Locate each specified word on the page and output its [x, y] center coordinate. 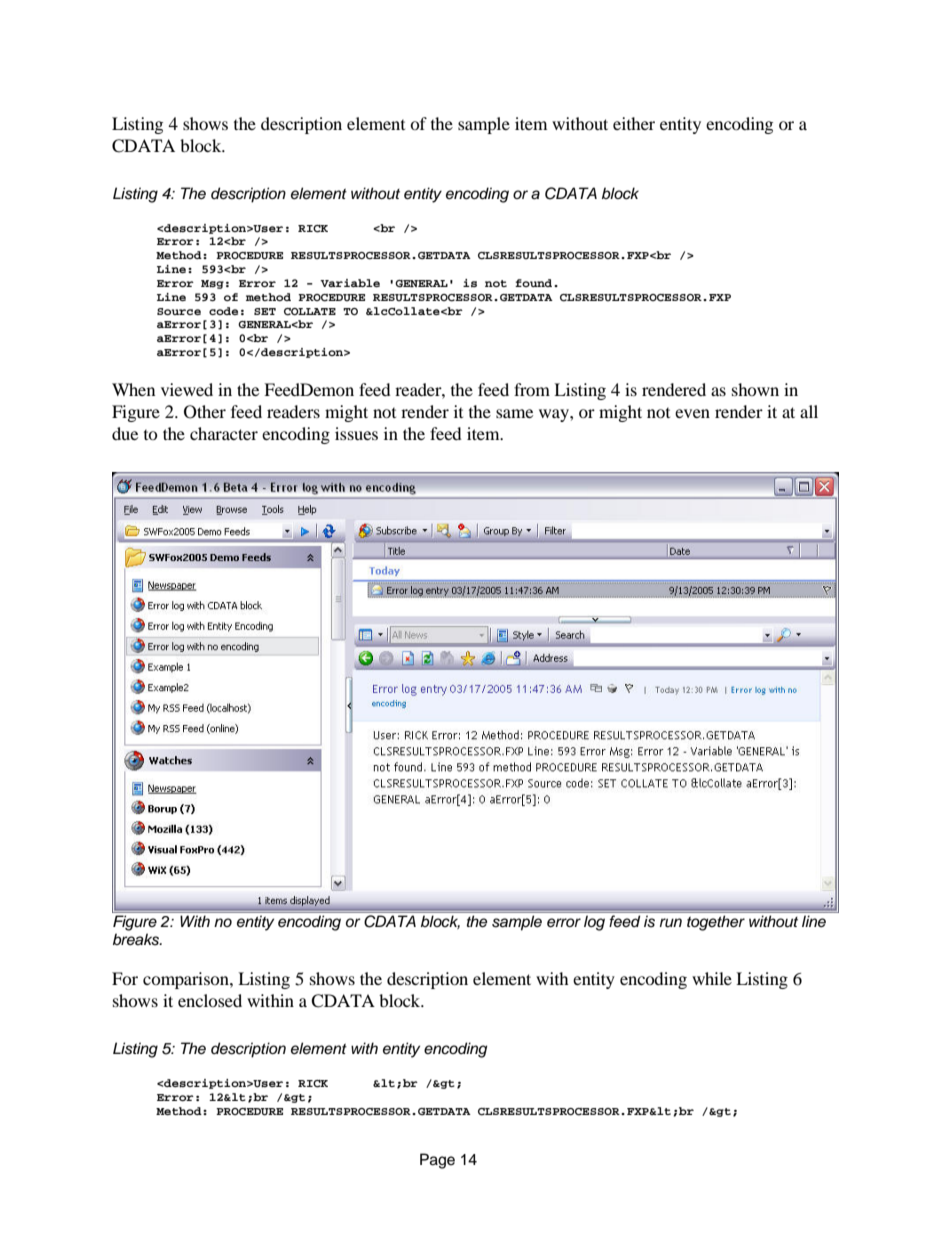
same [514, 413]
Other [205, 412]
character [224, 433]
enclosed [210, 1000]
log [594, 923]
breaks [137, 939]
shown [755, 389]
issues [356, 433]
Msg [212, 284]
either [634, 123]
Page [437, 1161]
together [716, 923]
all [809, 411]
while [712, 978]
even [692, 413]
